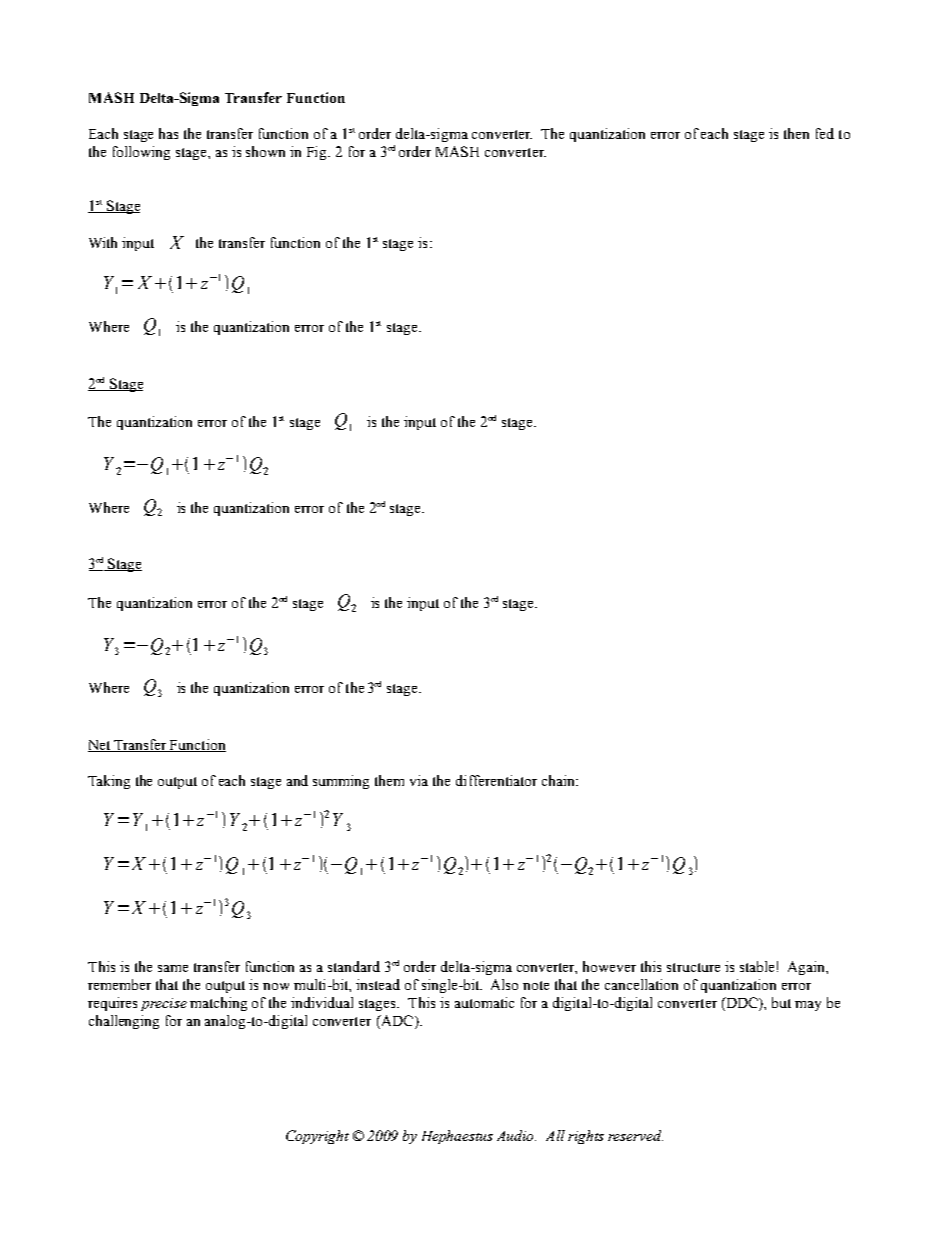 This page has width=952, height=1233. I want to click on stable, so click(757, 966).
